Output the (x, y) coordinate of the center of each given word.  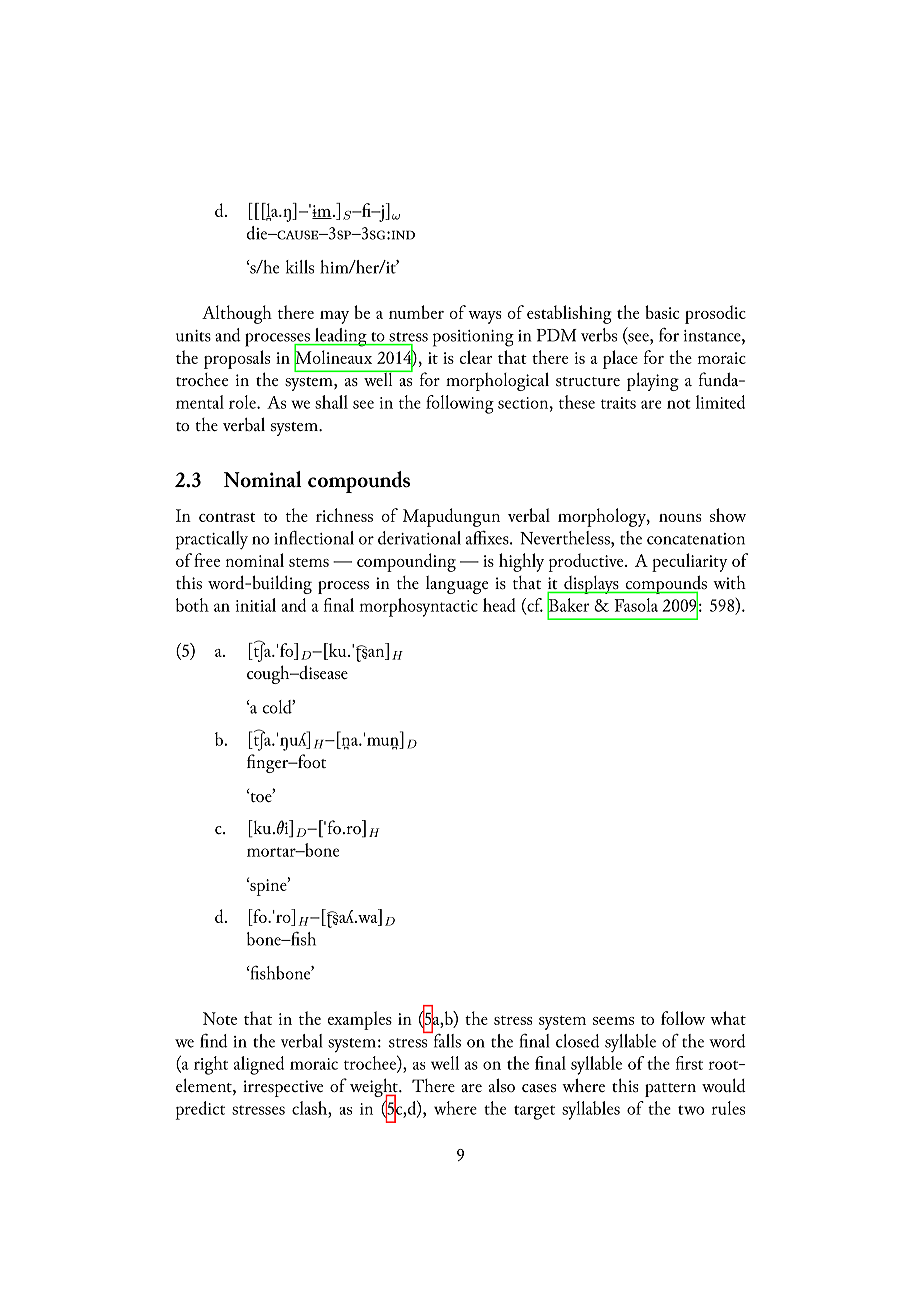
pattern (670, 1090)
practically (212, 540)
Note (220, 1018)
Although (237, 314)
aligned (259, 1065)
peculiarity (690, 562)
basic (662, 312)
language (457, 585)
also (502, 1085)
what (728, 1018)
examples (359, 1020)
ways (484, 317)
